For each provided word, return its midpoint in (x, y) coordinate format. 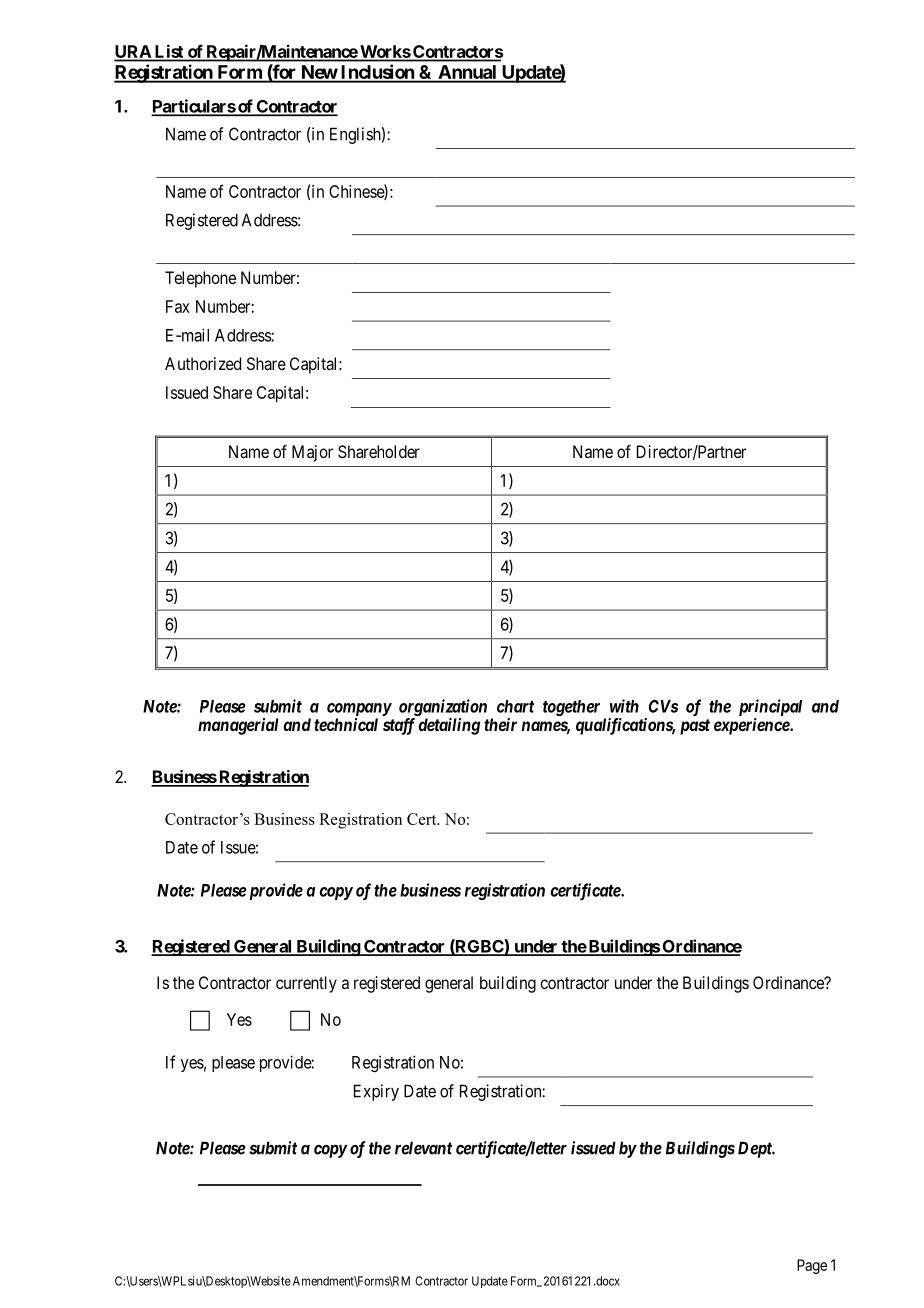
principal (770, 707)
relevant (424, 1148)
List (169, 51)
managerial (238, 726)
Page (812, 1266)
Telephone (200, 279)
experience (752, 726)
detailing (449, 726)
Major (312, 453)
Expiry (376, 1092)
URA (133, 53)
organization (443, 707)
